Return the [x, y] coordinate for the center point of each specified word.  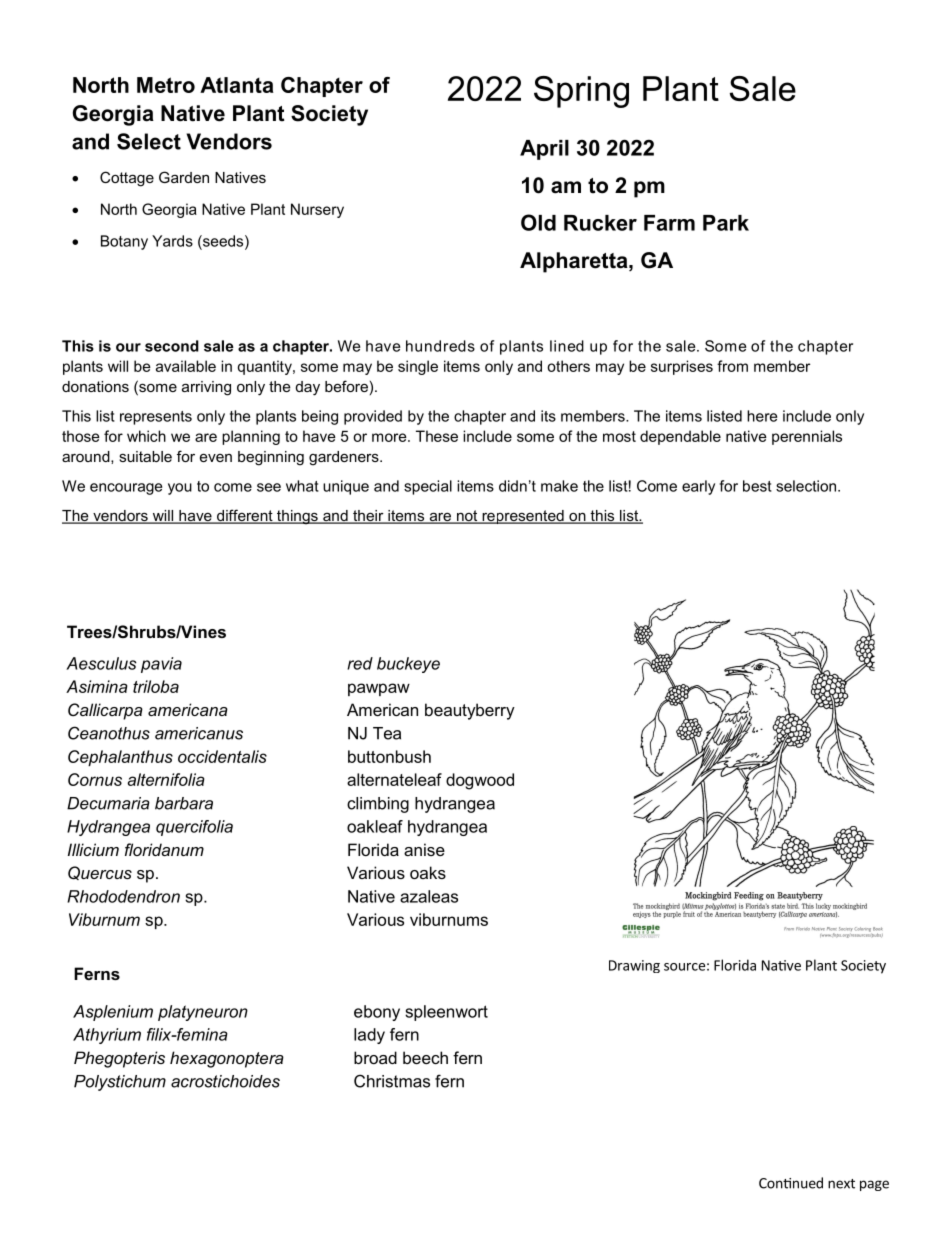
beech [425, 1057]
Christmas [392, 1081]
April [544, 150]
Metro [166, 85]
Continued [791, 1183]
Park [726, 223]
